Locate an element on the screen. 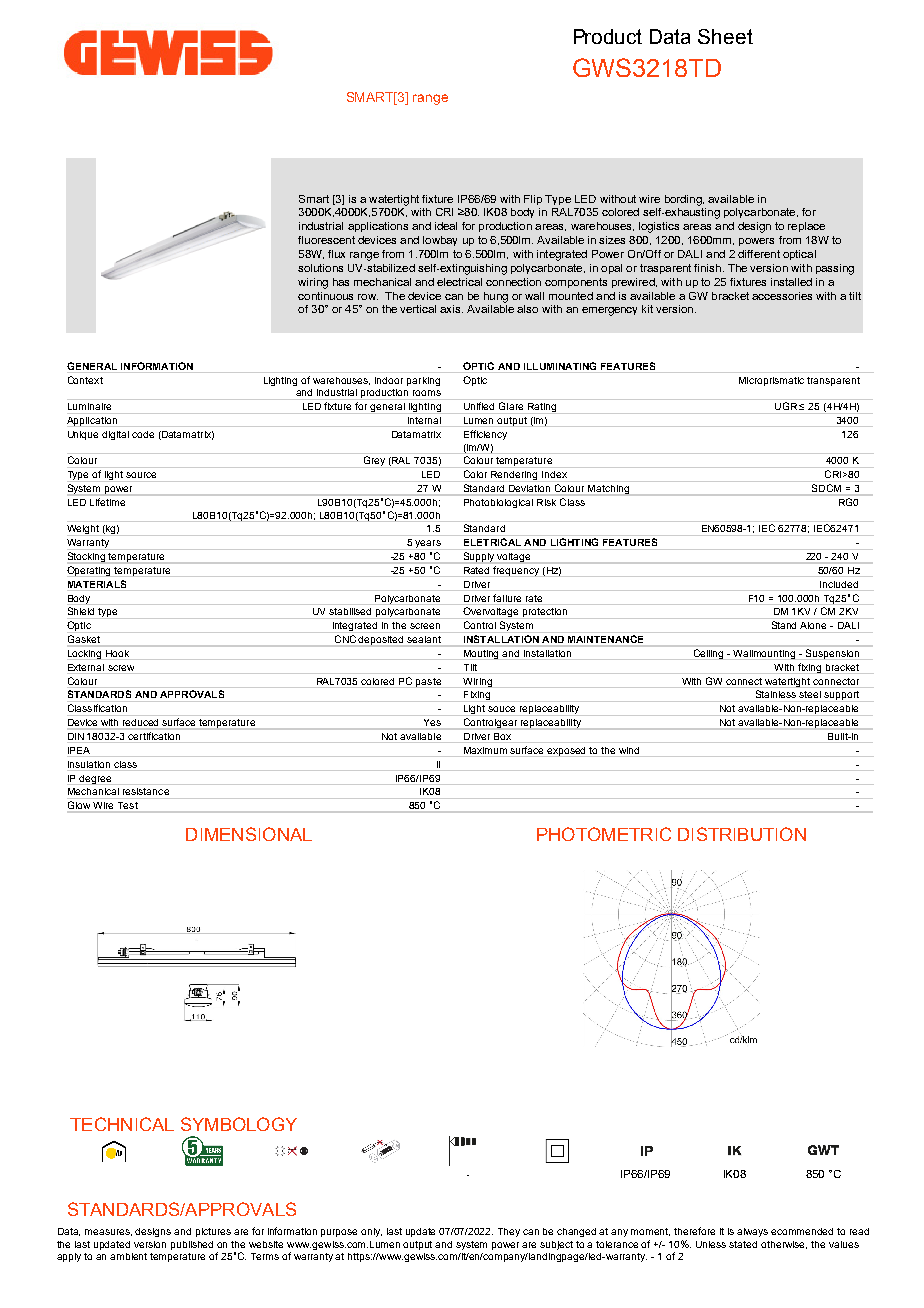 This screenshot has width=924, height=1308. Test is located at coordinates (128, 805).
